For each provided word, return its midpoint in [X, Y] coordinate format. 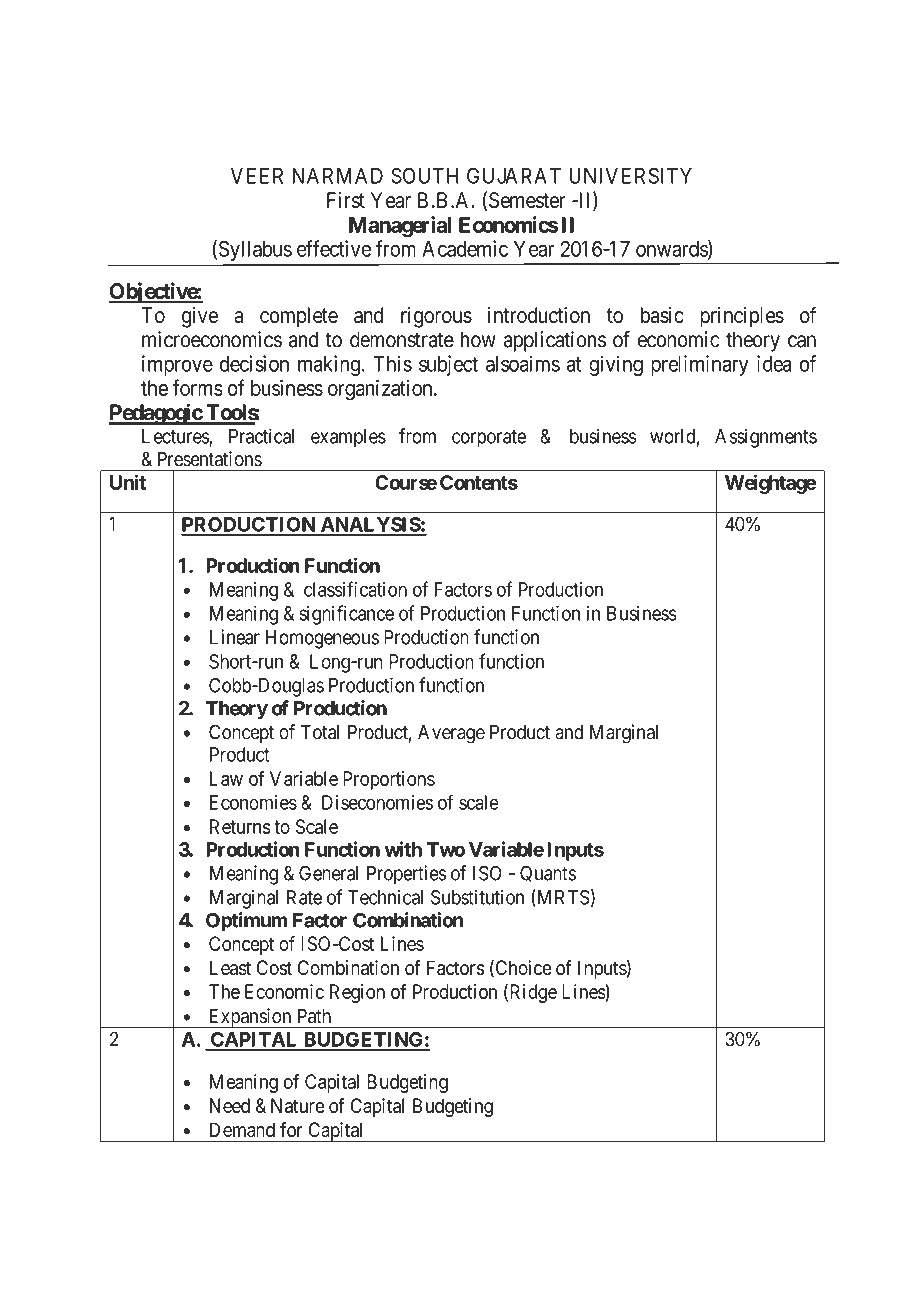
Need [230, 1105]
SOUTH [424, 175]
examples [348, 438]
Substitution [477, 897]
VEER [257, 176]
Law [226, 778]
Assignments [766, 438]
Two [446, 849]
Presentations [210, 459]
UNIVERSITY [630, 175]
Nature [298, 1105]
